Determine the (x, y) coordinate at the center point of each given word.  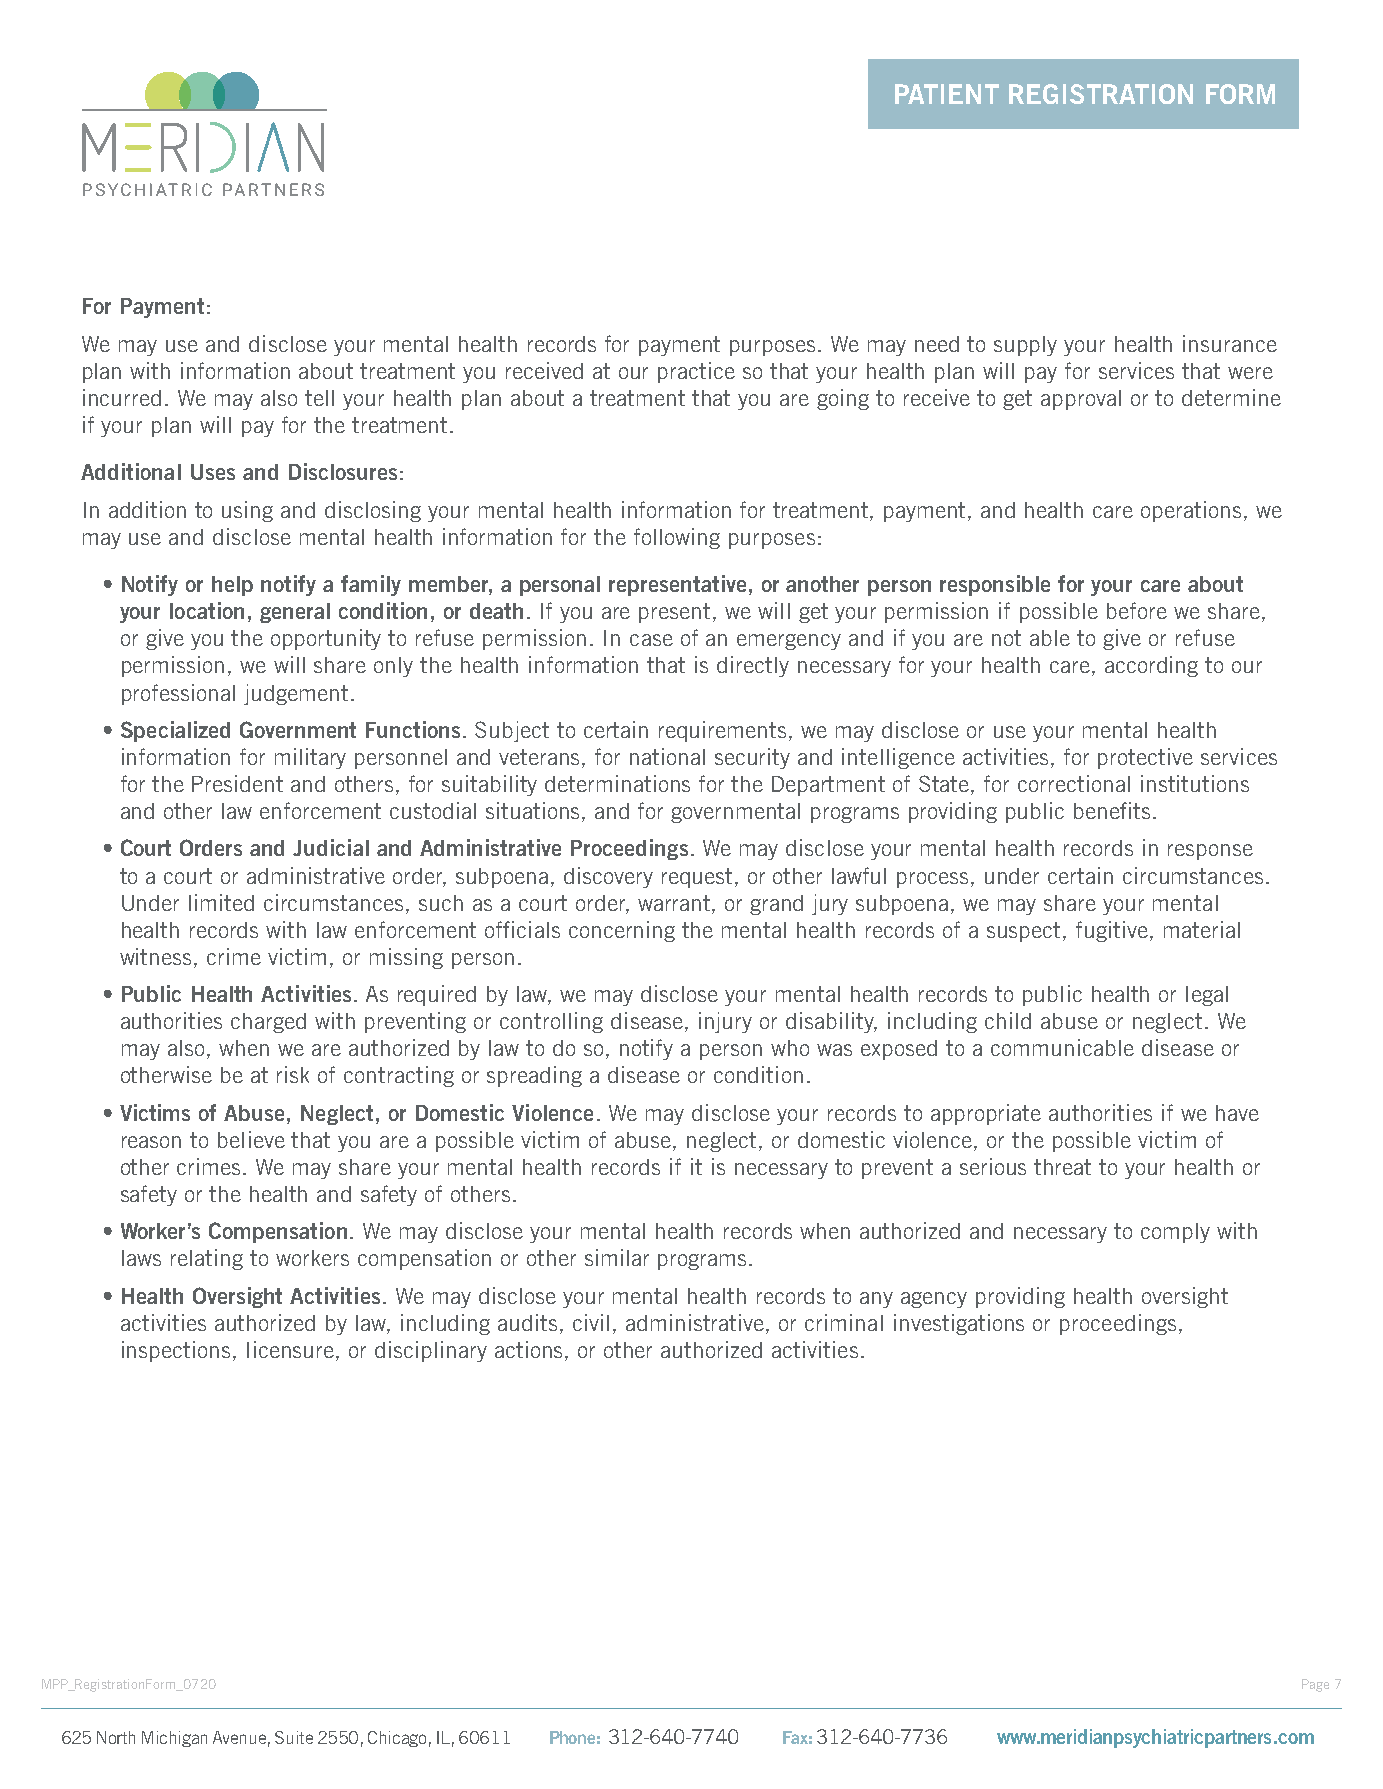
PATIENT (947, 94)
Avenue (241, 1739)
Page (1315, 1685)
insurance (1230, 343)
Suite (294, 1737)
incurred (122, 397)
